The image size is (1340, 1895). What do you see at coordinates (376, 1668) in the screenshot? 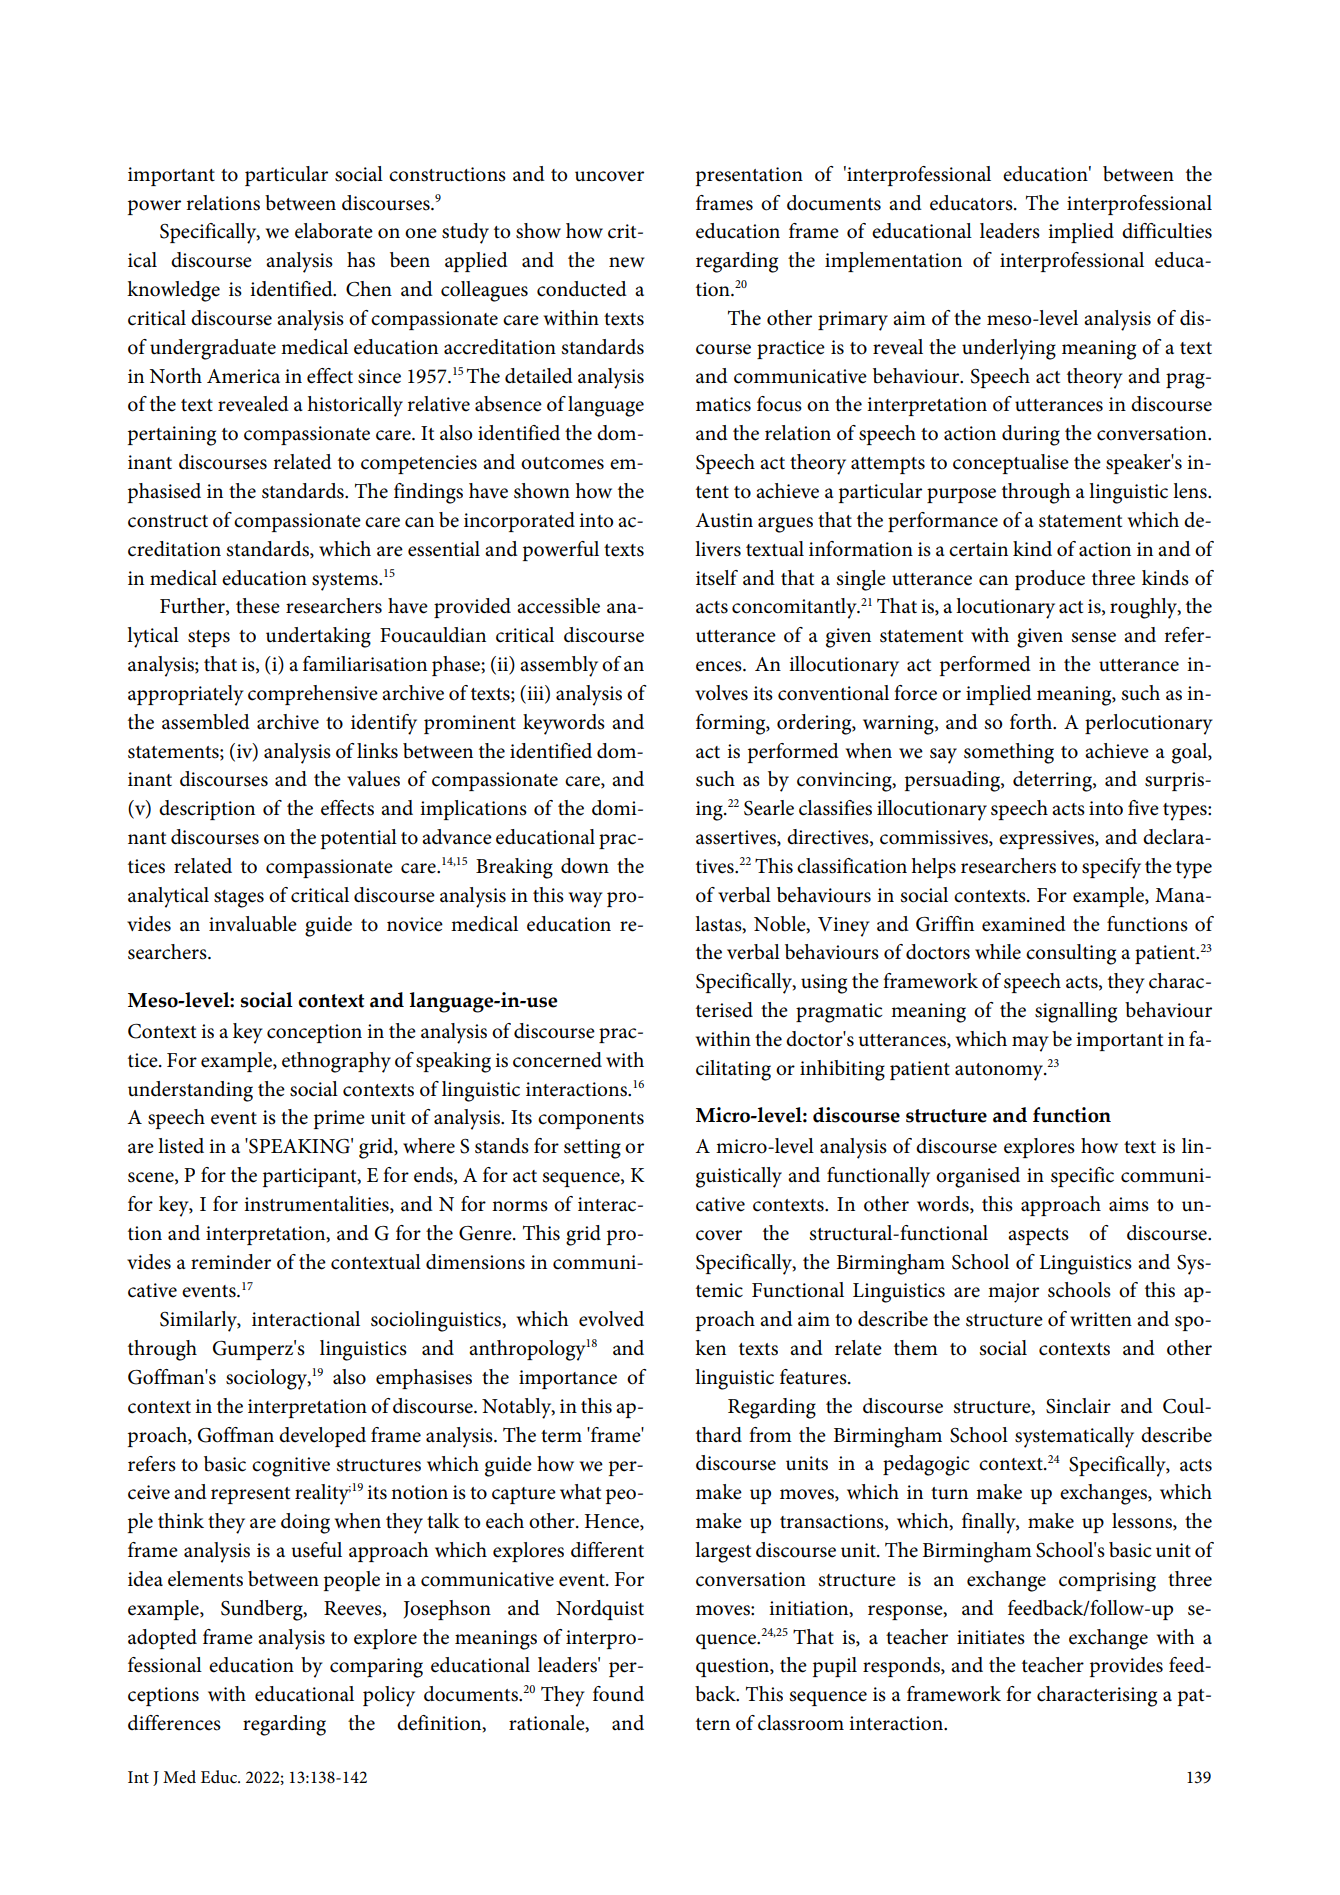
I see `comparing` at bounding box center [376, 1668].
